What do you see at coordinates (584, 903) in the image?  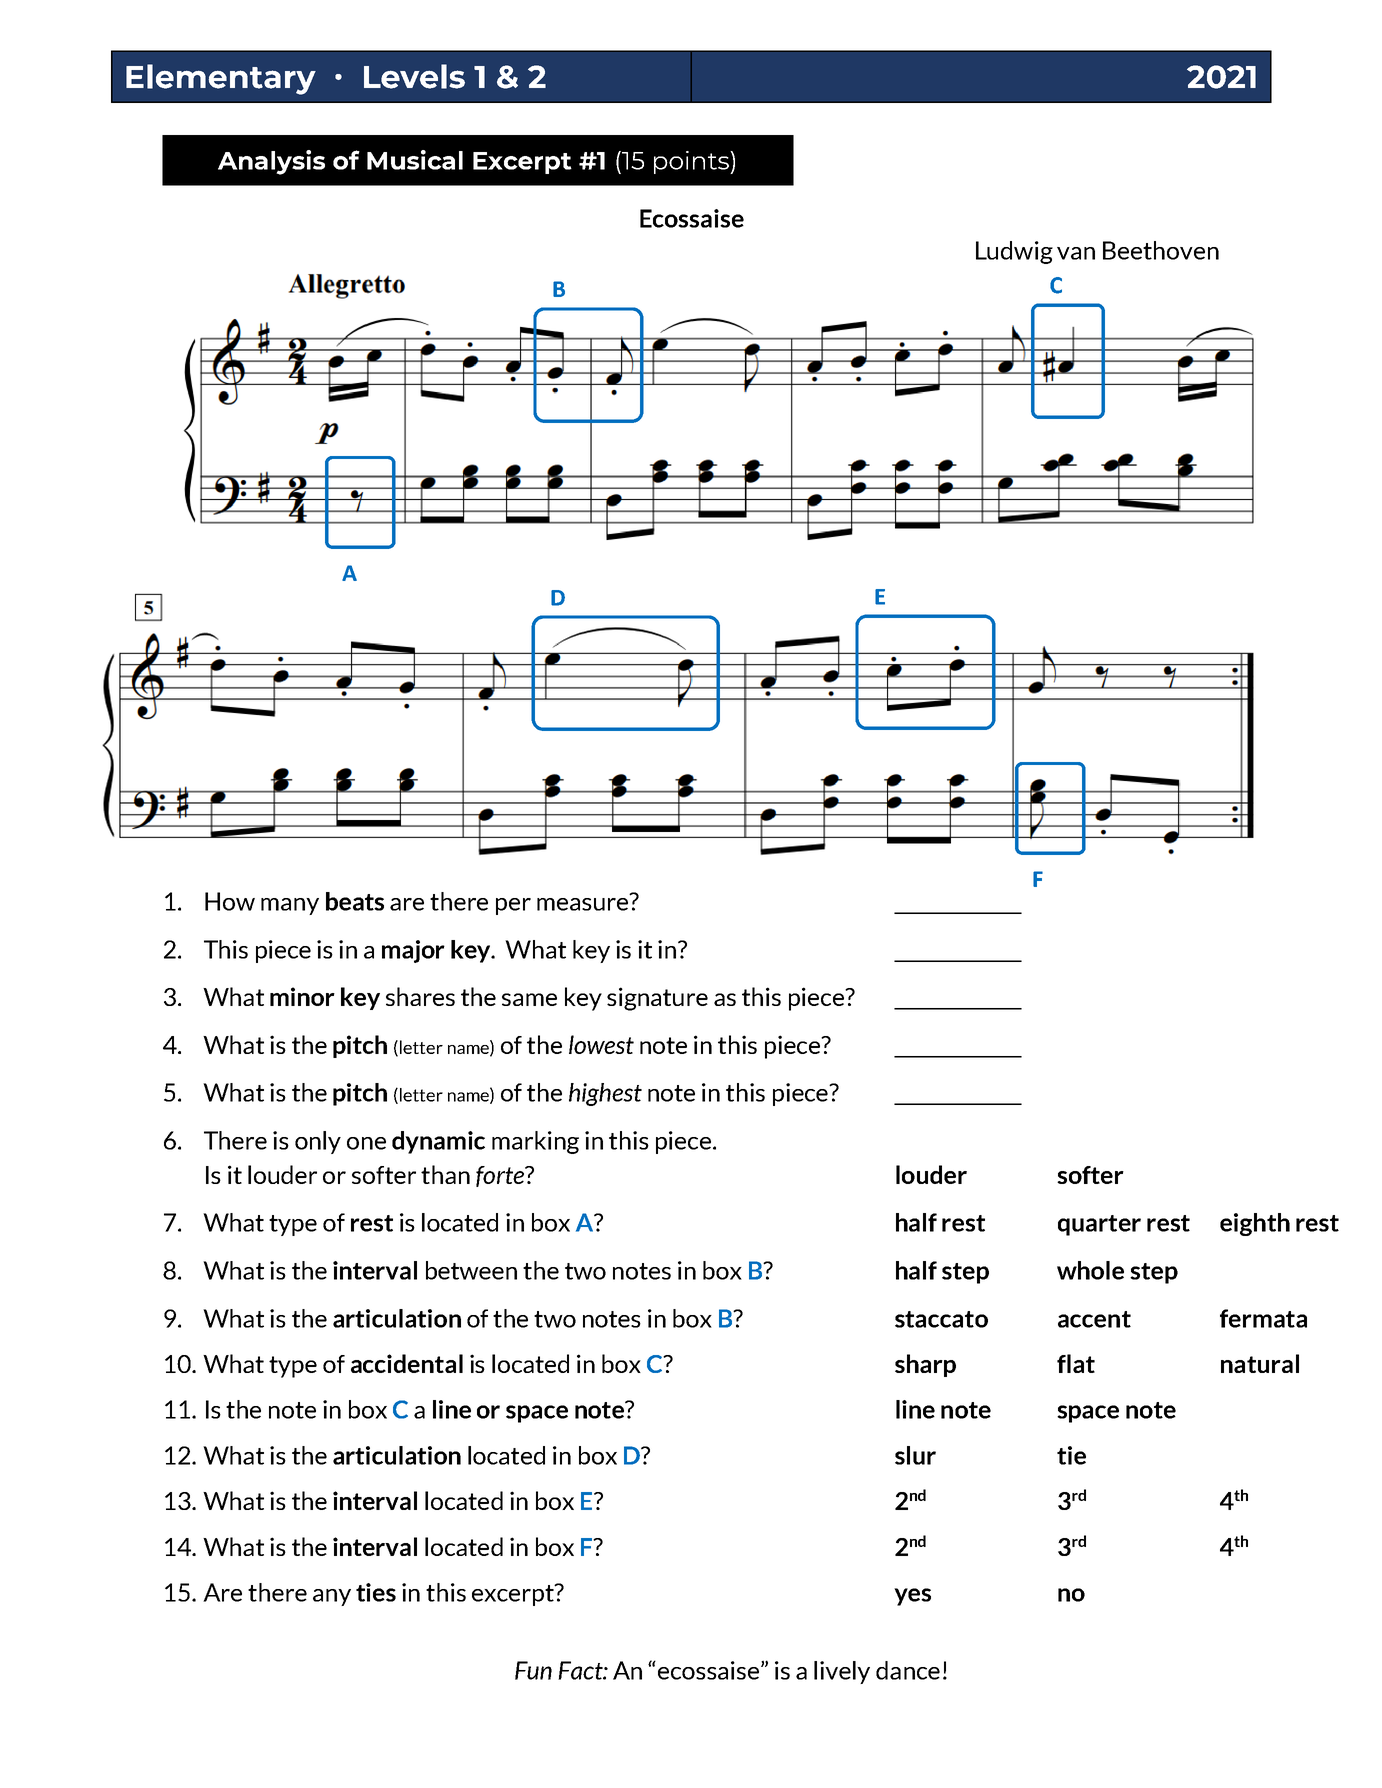 I see `measure` at bounding box center [584, 903].
